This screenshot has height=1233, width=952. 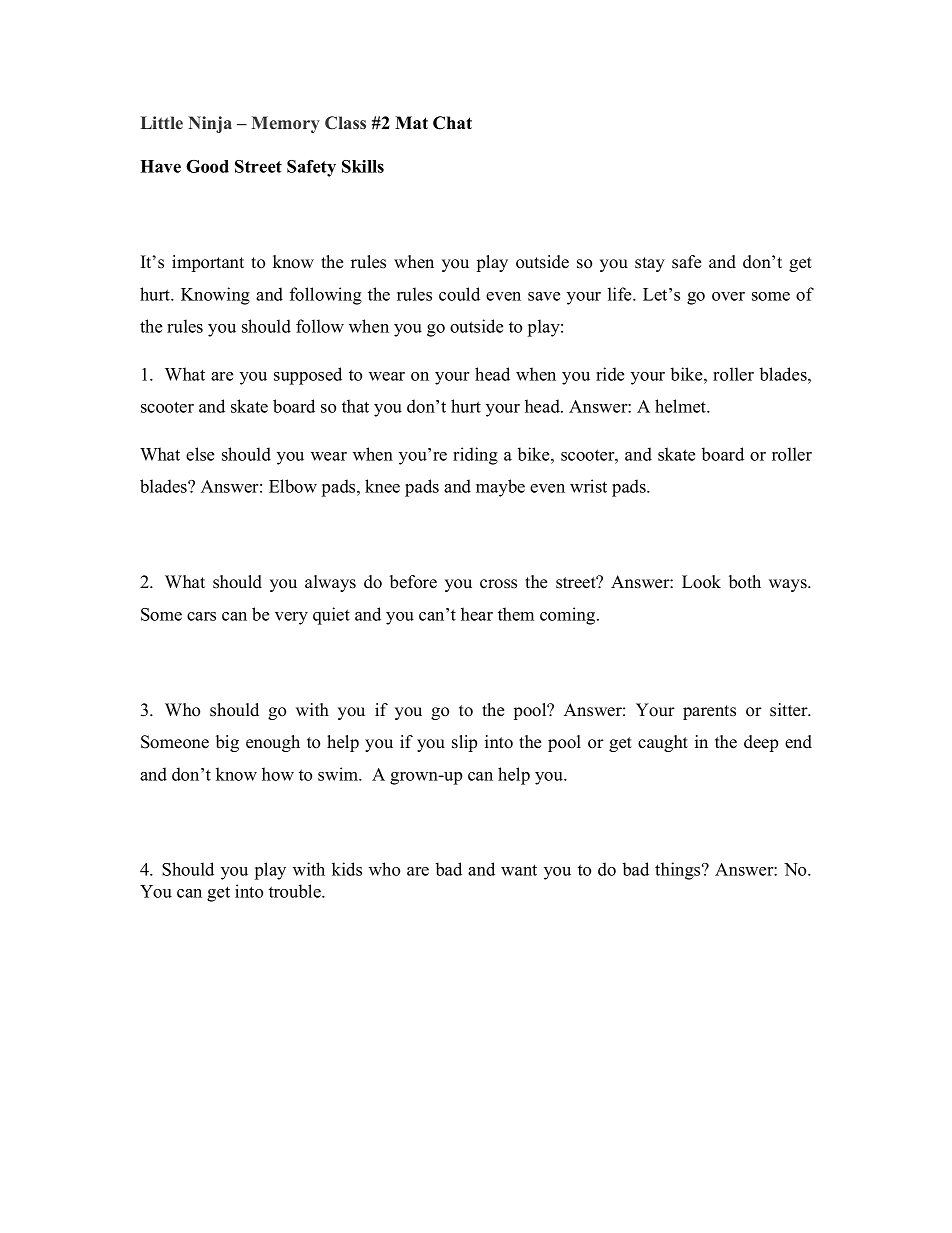 I want to click on ride, so click(x=610, y=374).
